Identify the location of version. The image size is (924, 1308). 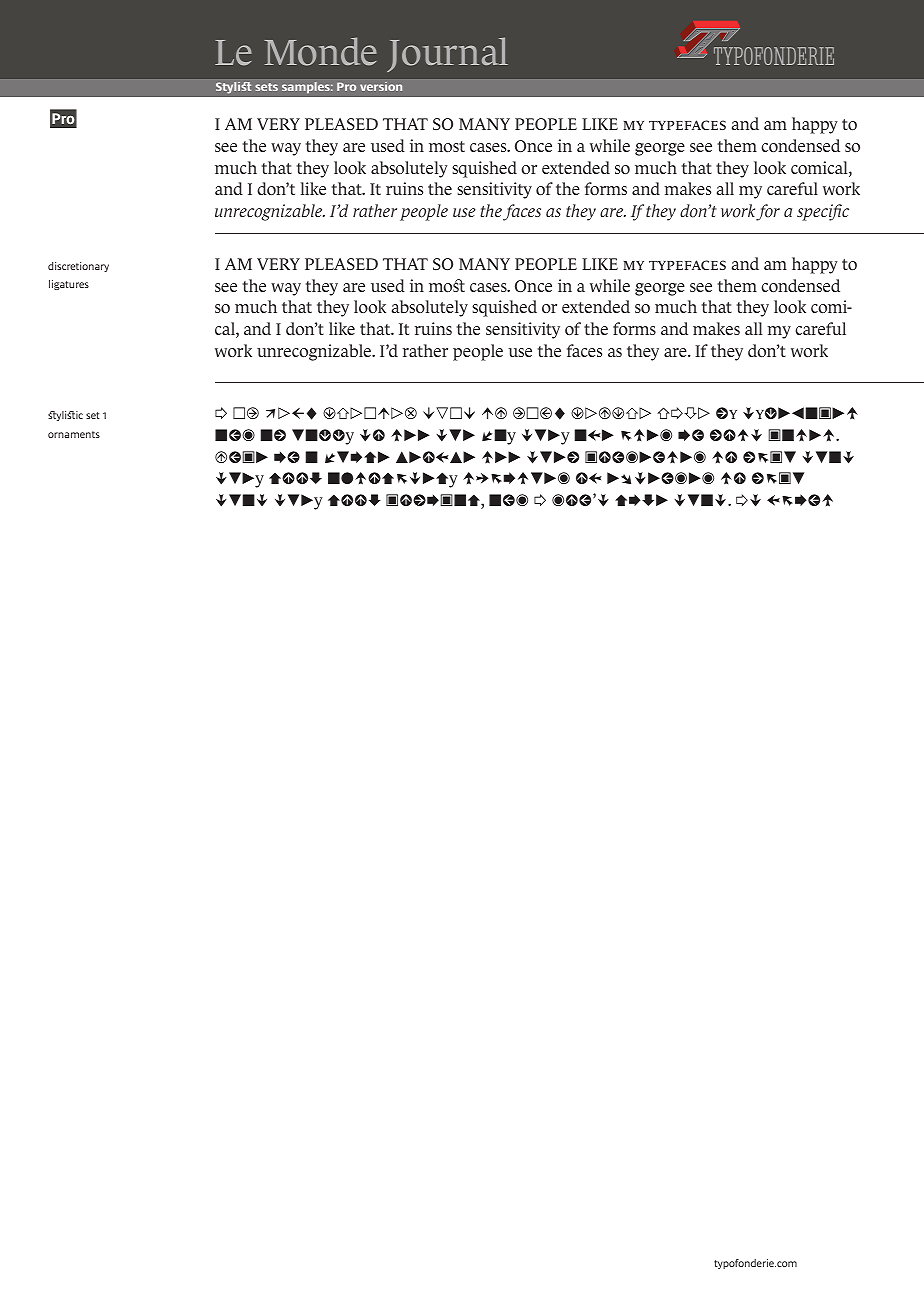
(381, 86).
